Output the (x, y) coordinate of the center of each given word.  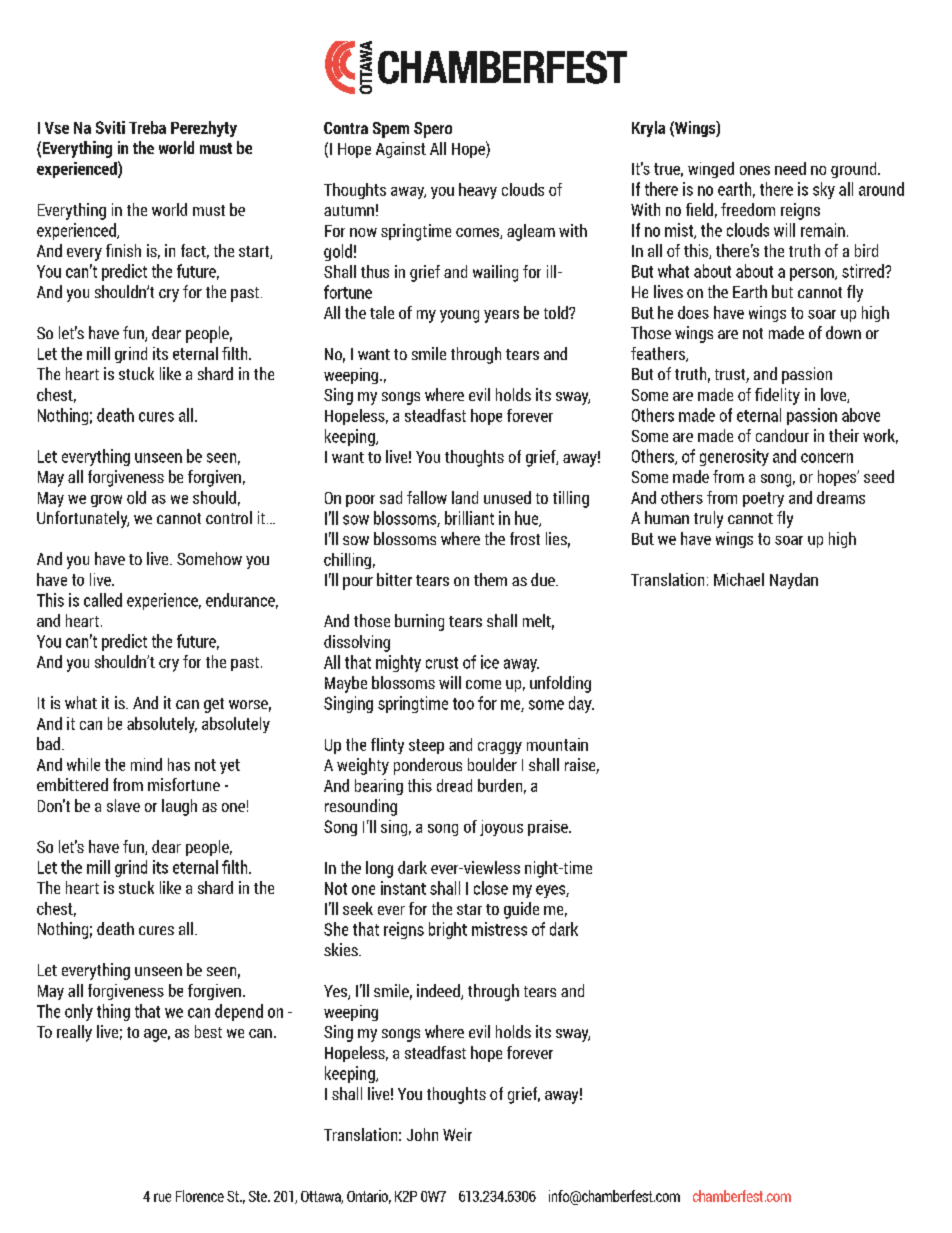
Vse (57, 128)
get (214, 705)
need (790, 168)
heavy (478, 191)
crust (442, 663)
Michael (739, 579)
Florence (200, 1196)
